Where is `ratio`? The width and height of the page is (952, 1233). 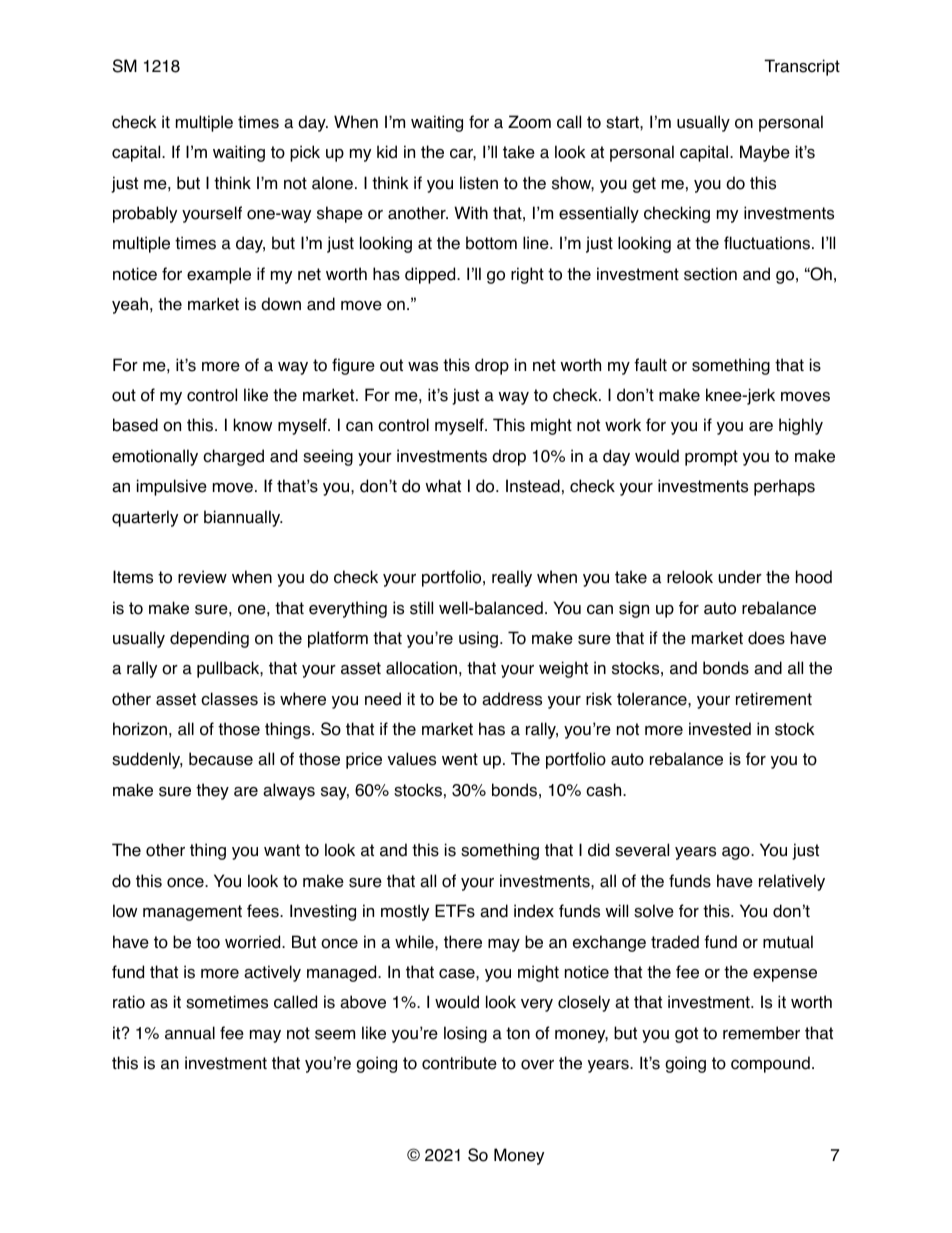 ratio is located at coordinates (129, 1002).
